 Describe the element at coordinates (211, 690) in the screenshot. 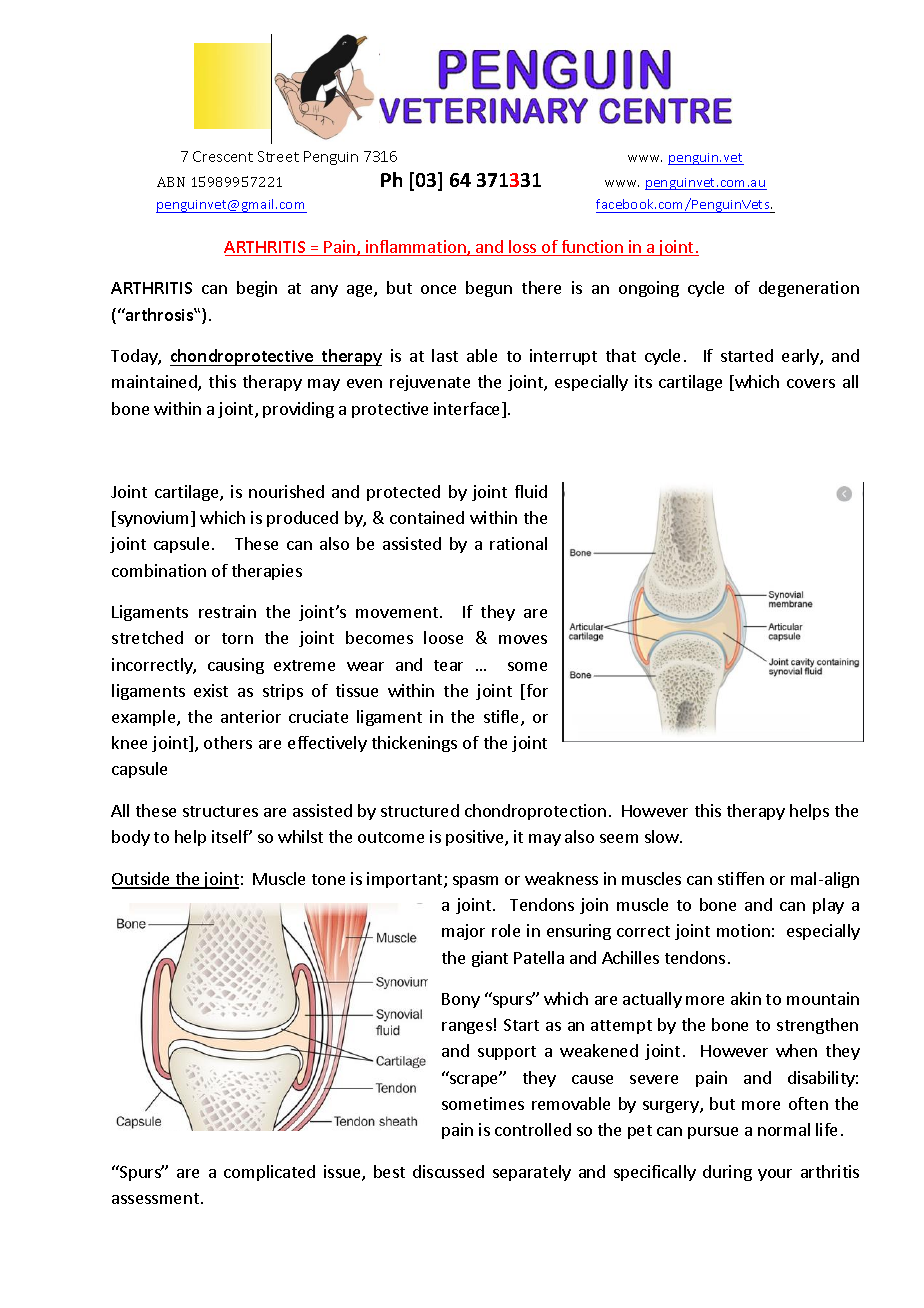

I see `exist` at that location.
